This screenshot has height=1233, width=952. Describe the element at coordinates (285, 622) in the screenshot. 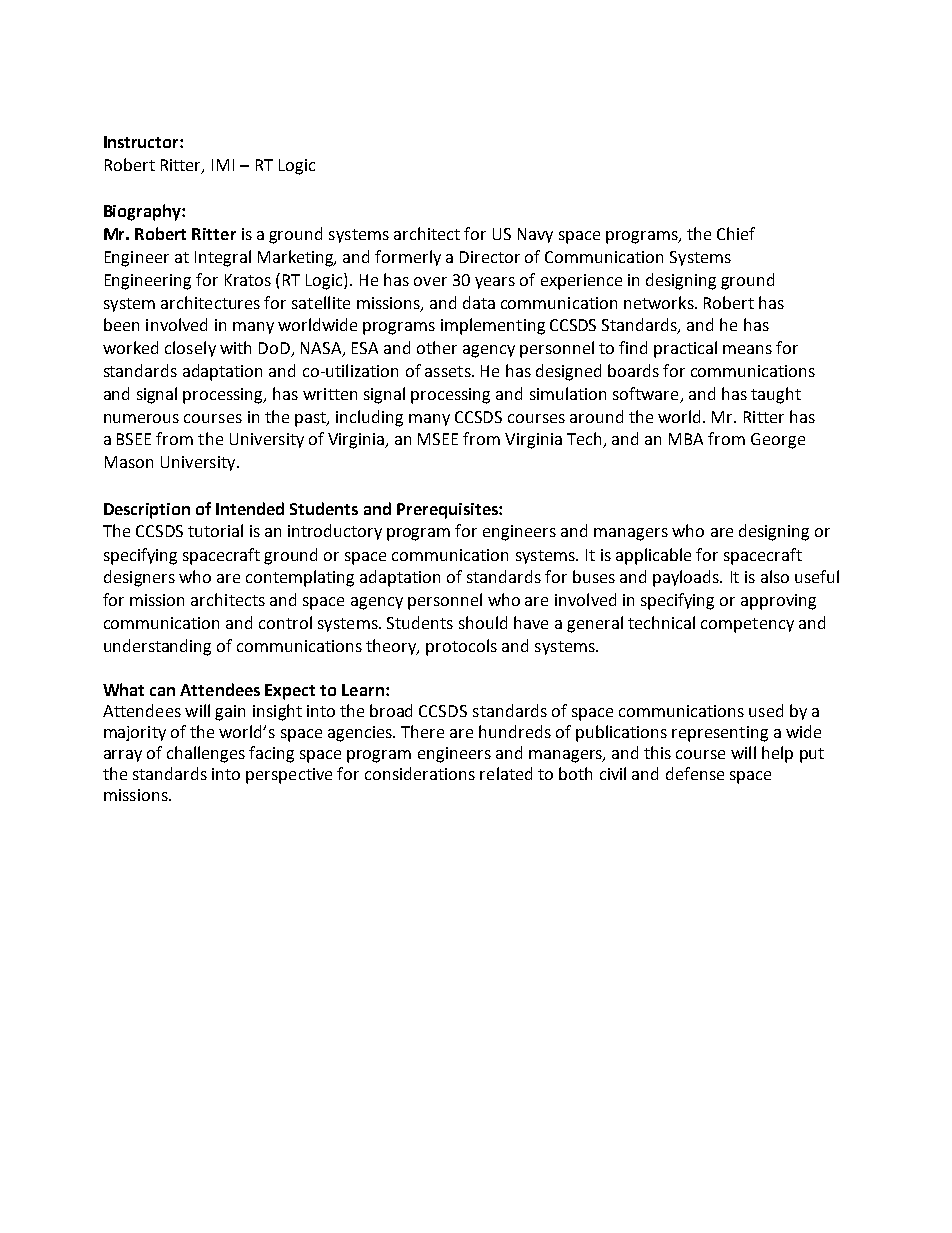

I see `control` at that location.
